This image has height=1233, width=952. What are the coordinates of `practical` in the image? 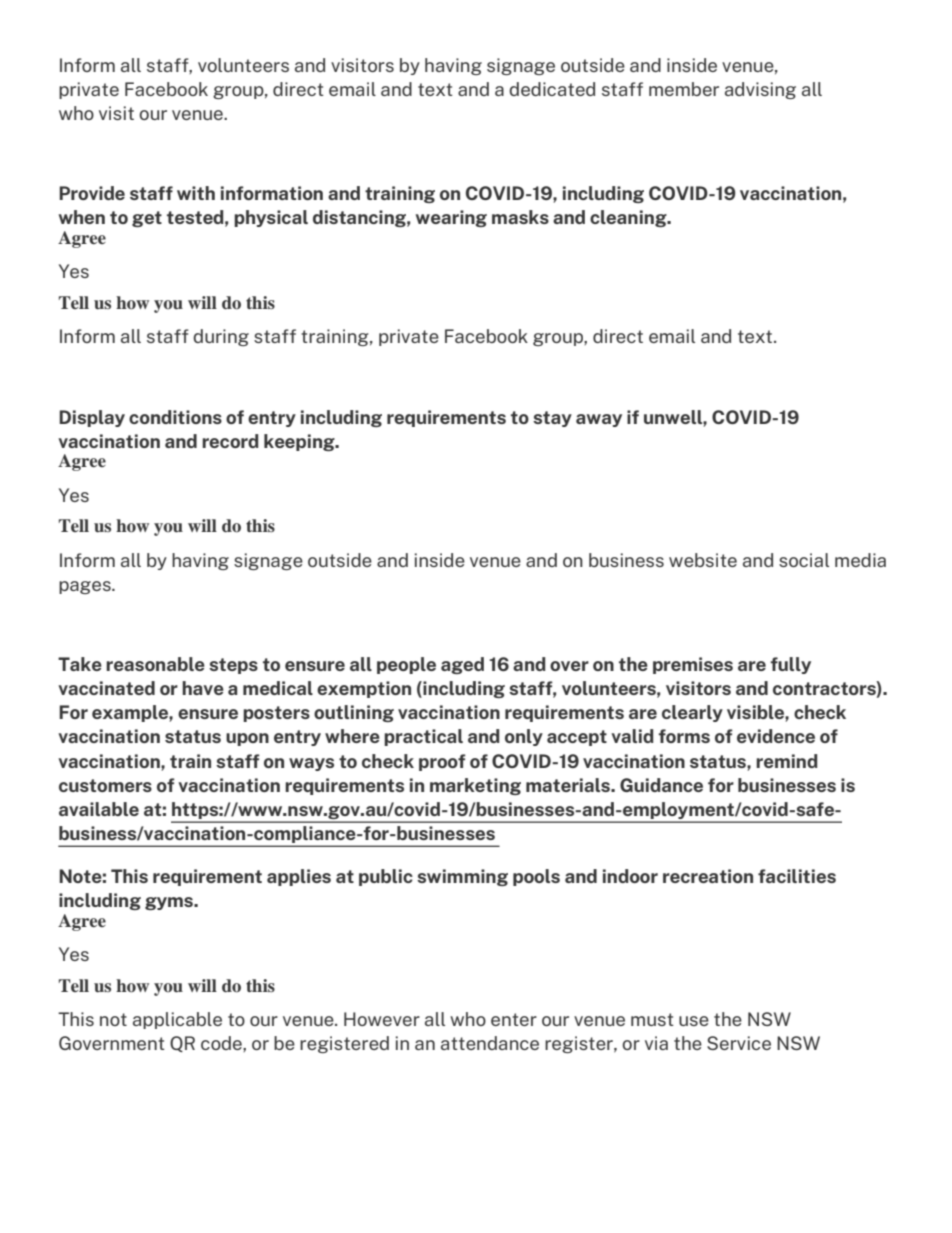 It's located at (423, 737).
